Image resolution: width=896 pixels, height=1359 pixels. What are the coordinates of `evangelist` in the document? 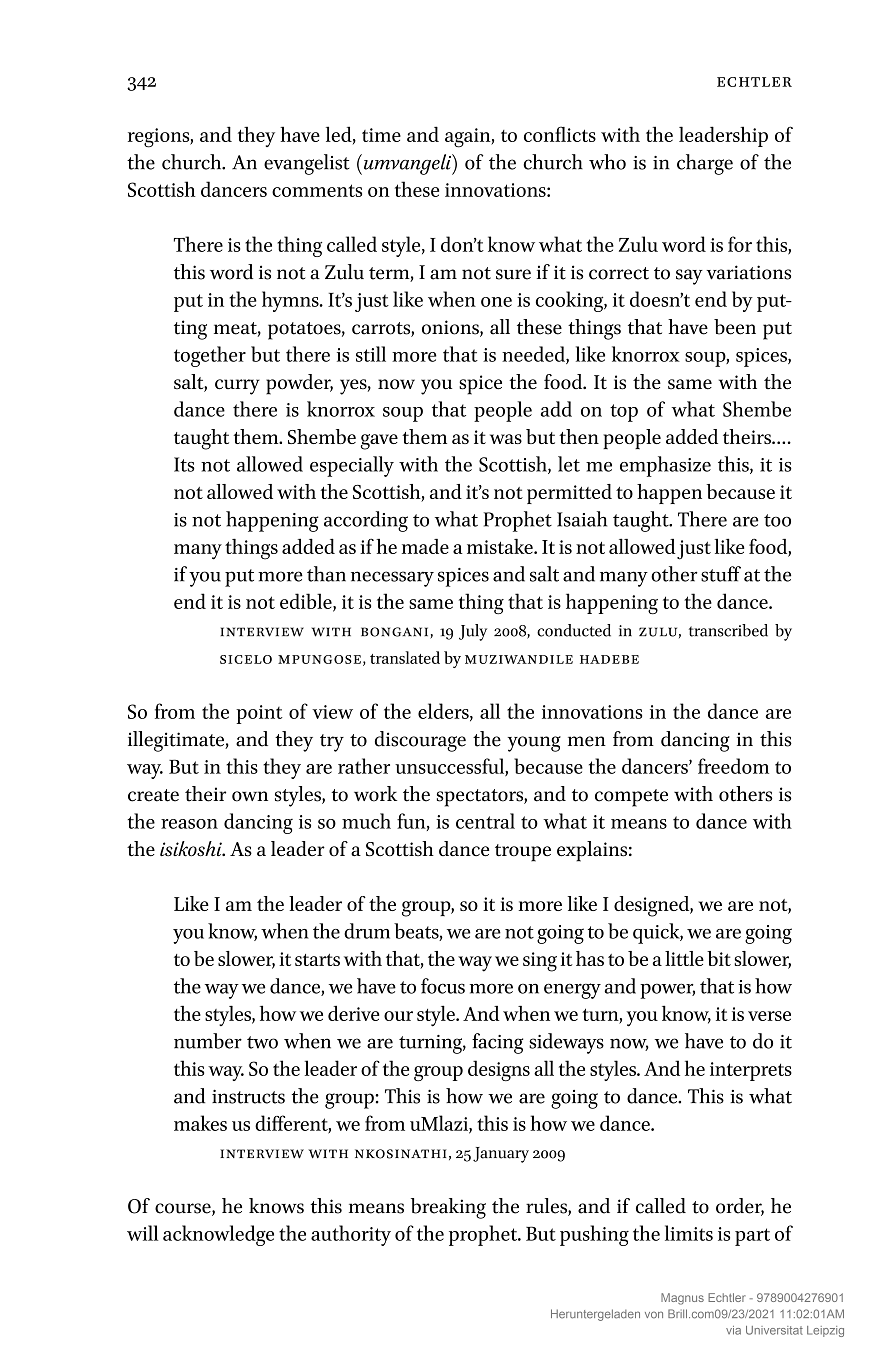 It's located at (307, 164).
